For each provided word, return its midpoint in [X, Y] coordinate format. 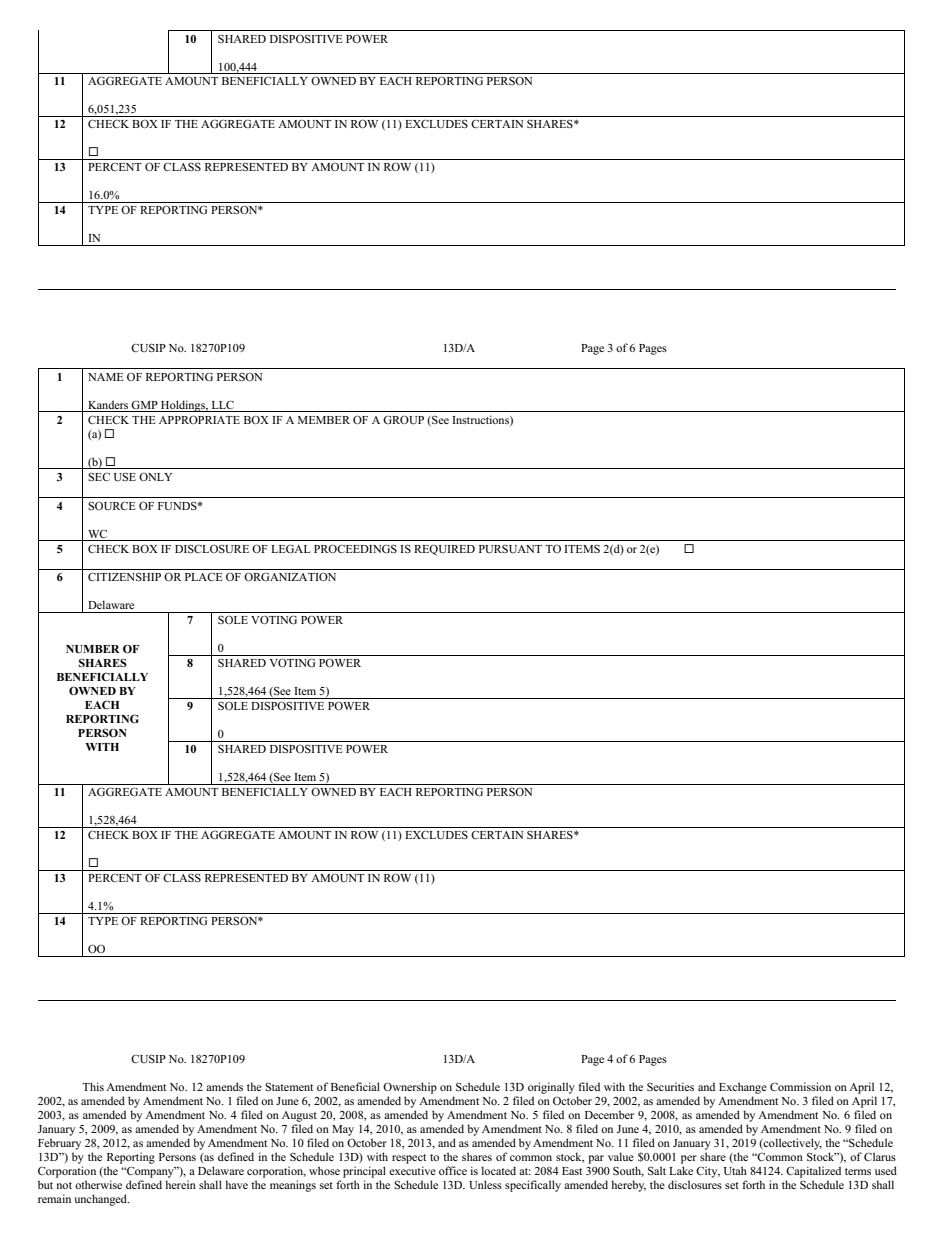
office [453, 1170]
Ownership [410, 1088]
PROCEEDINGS [355, 548]
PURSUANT [510, 549]
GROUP [403, 420]
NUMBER [93, 649]
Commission [800, 1086]
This [93, 1086]
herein [180, 1184]
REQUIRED [444, 550]
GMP [144, 405]
